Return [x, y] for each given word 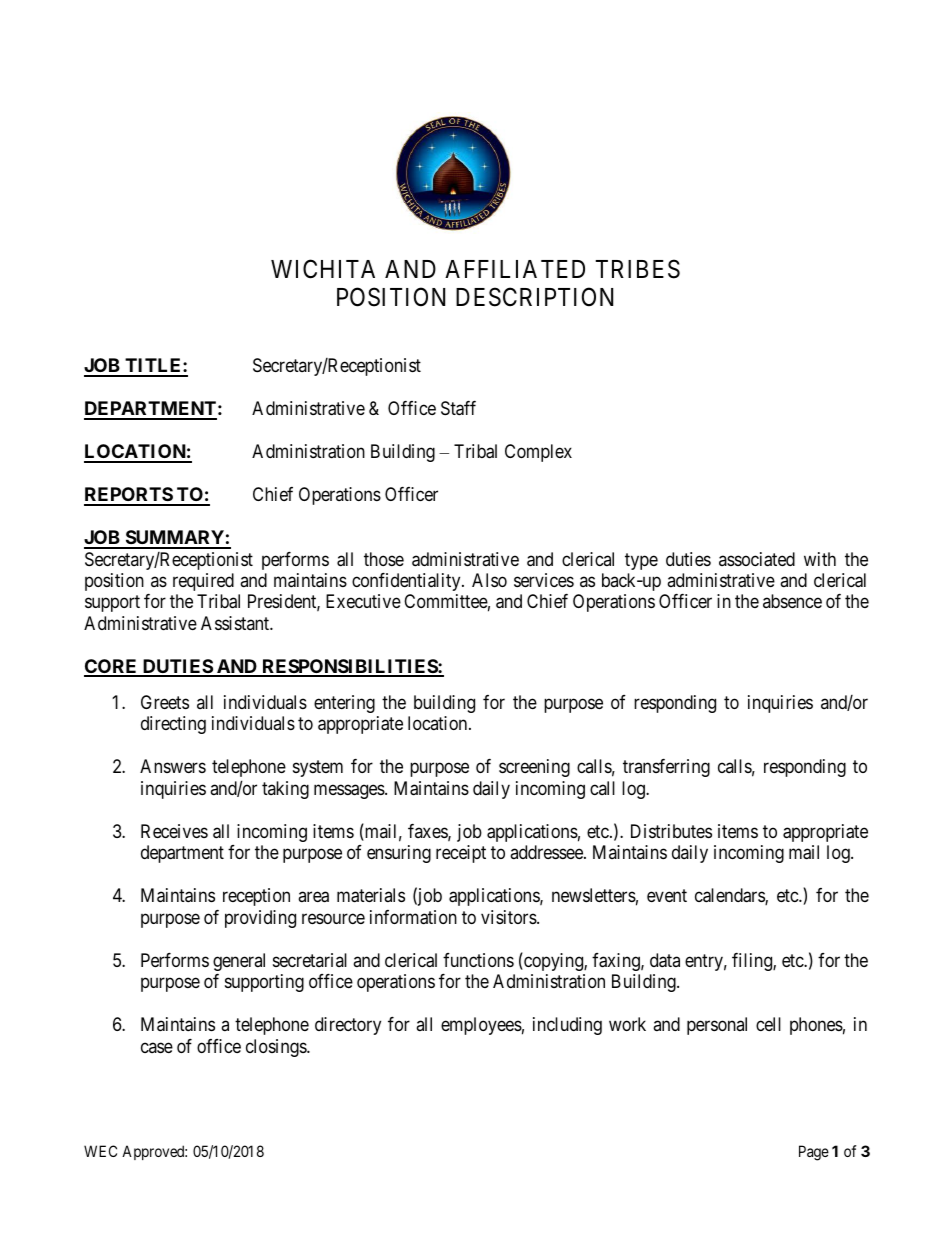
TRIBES [638, 269]
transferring [666, 768]
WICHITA [323, 269]
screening [534, 768]
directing [173, 725]
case [157, 1047]
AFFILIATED [515, 269]
